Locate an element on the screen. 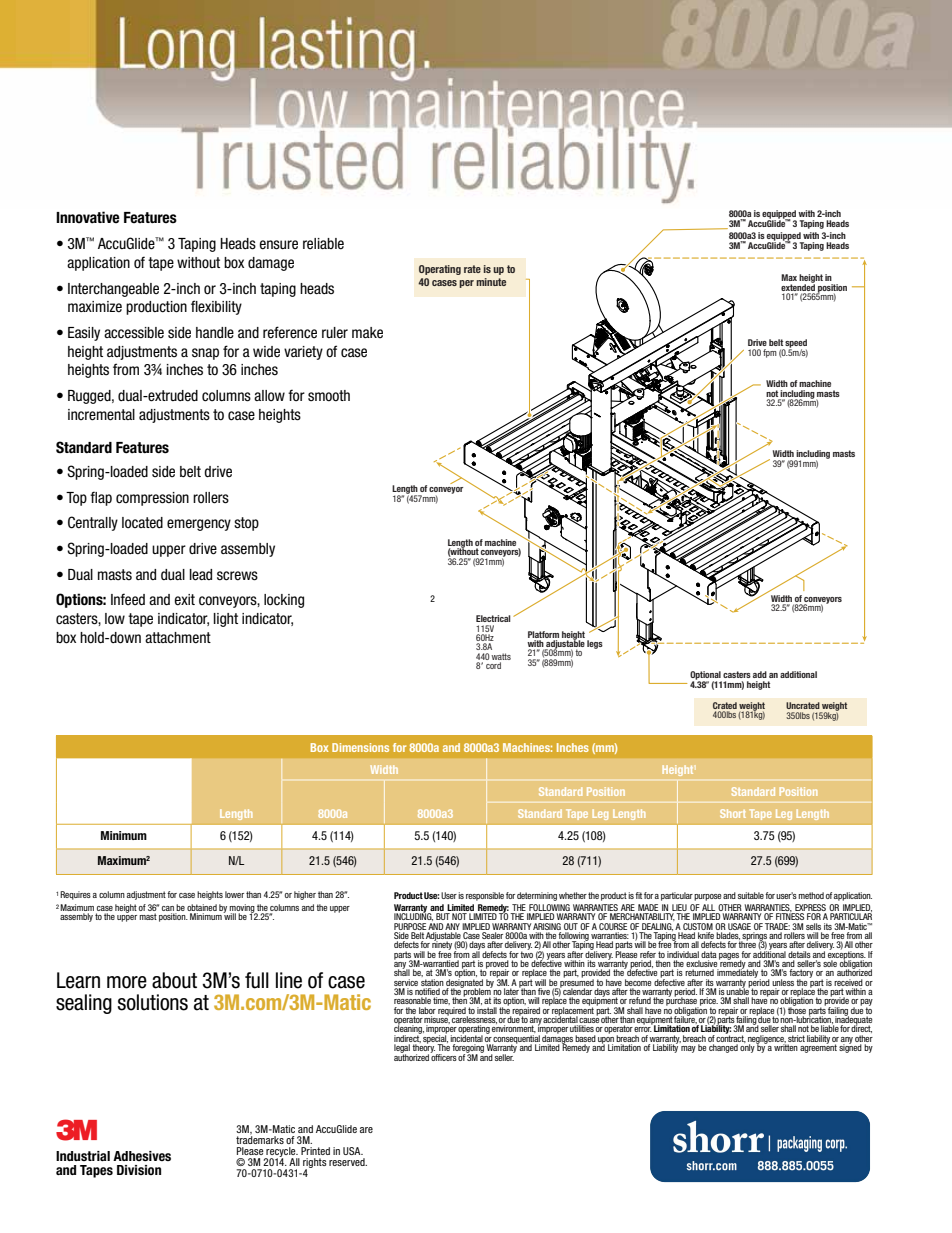  attachment is located at coordinates (178, 638).
